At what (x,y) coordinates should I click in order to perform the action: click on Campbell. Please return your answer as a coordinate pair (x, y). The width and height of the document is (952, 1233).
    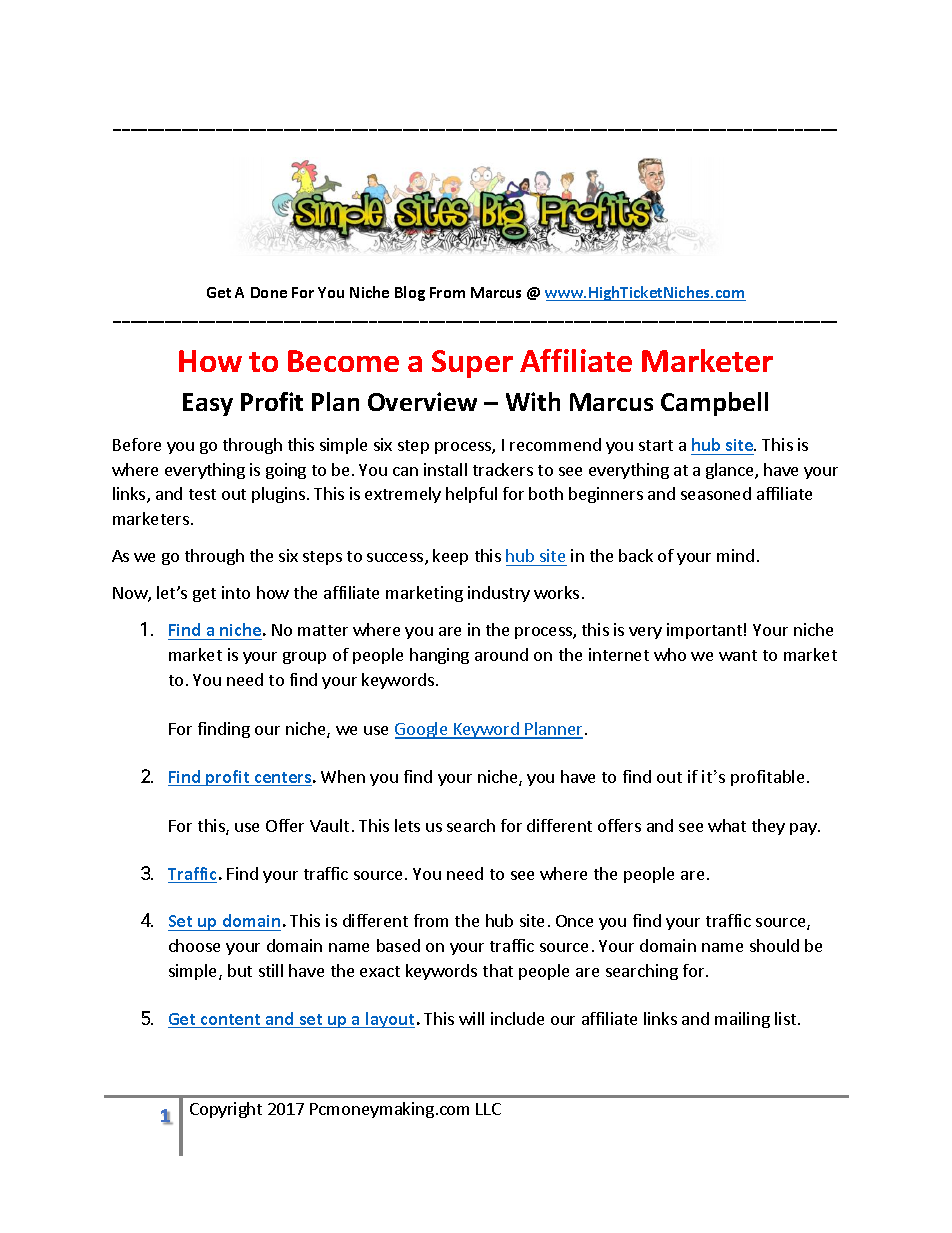
    Looking at the image, I should click on (714, 404).
